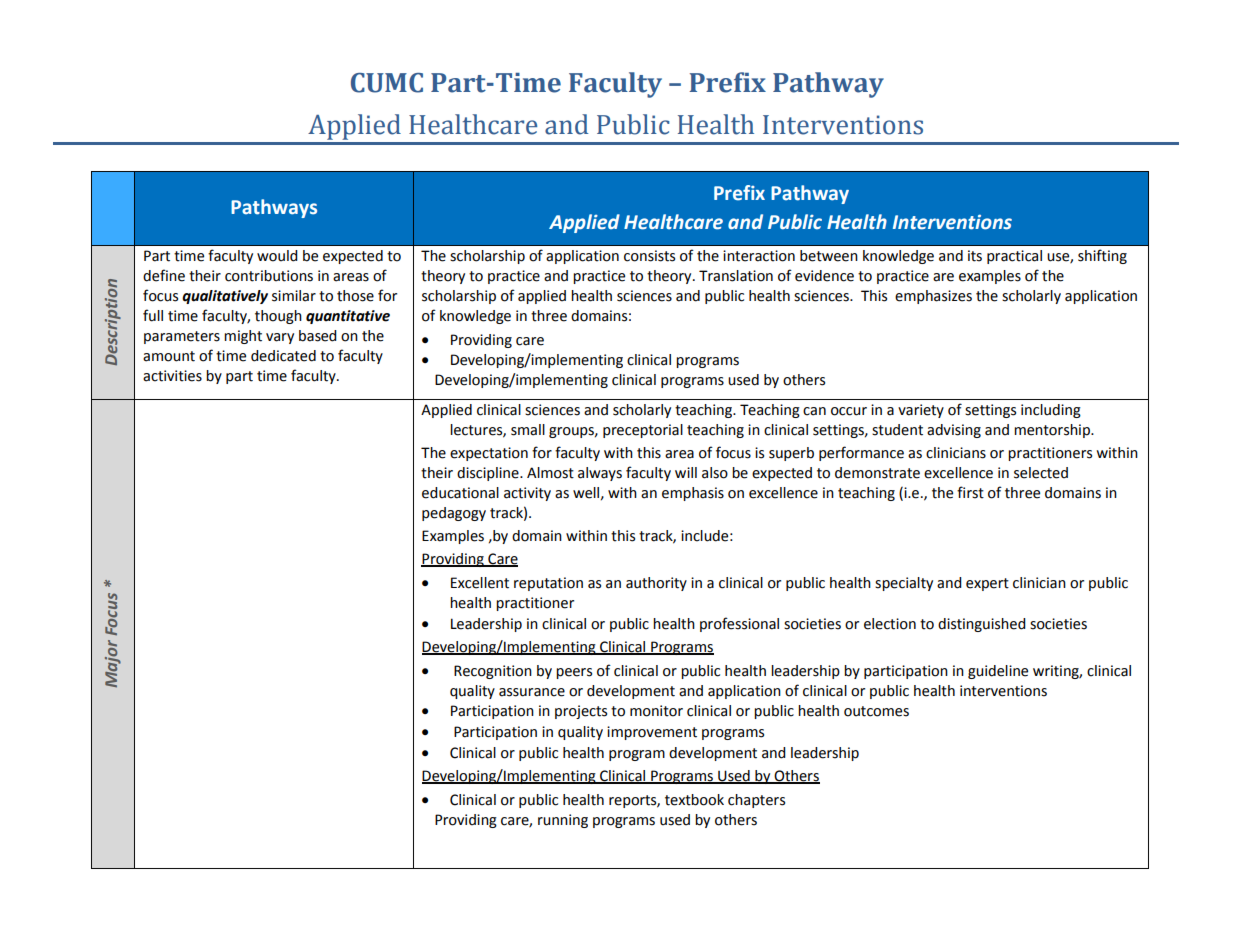 The height and width of the document is (952, 1233). Describe the element at coordinates (987, 584) in the document. I see `expert` at that location.
